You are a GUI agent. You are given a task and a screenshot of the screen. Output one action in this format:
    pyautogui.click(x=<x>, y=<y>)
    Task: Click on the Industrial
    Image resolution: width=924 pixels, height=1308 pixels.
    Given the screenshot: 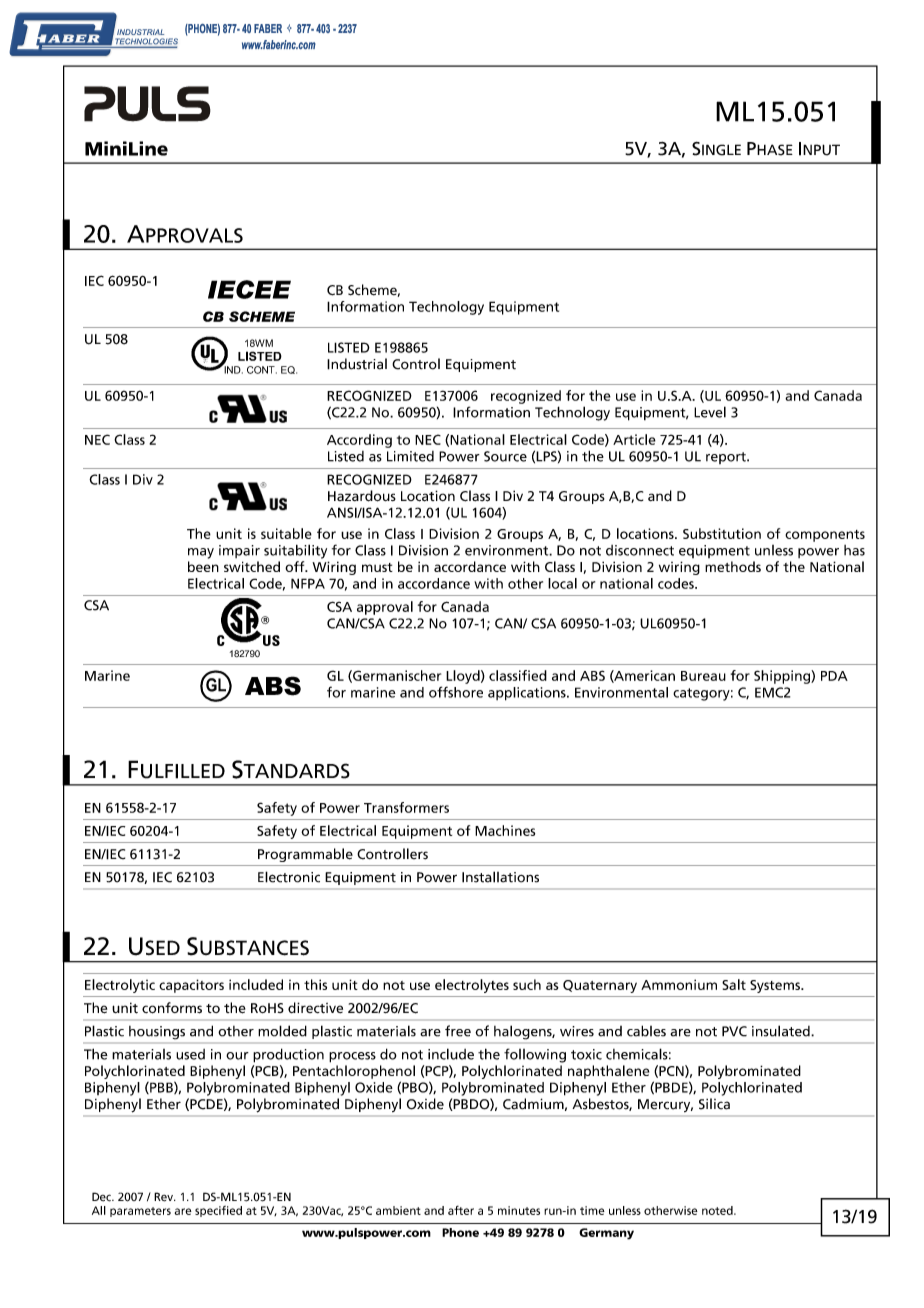 What is the action you would take?
    pyautogui.click(x=357, y=364)
